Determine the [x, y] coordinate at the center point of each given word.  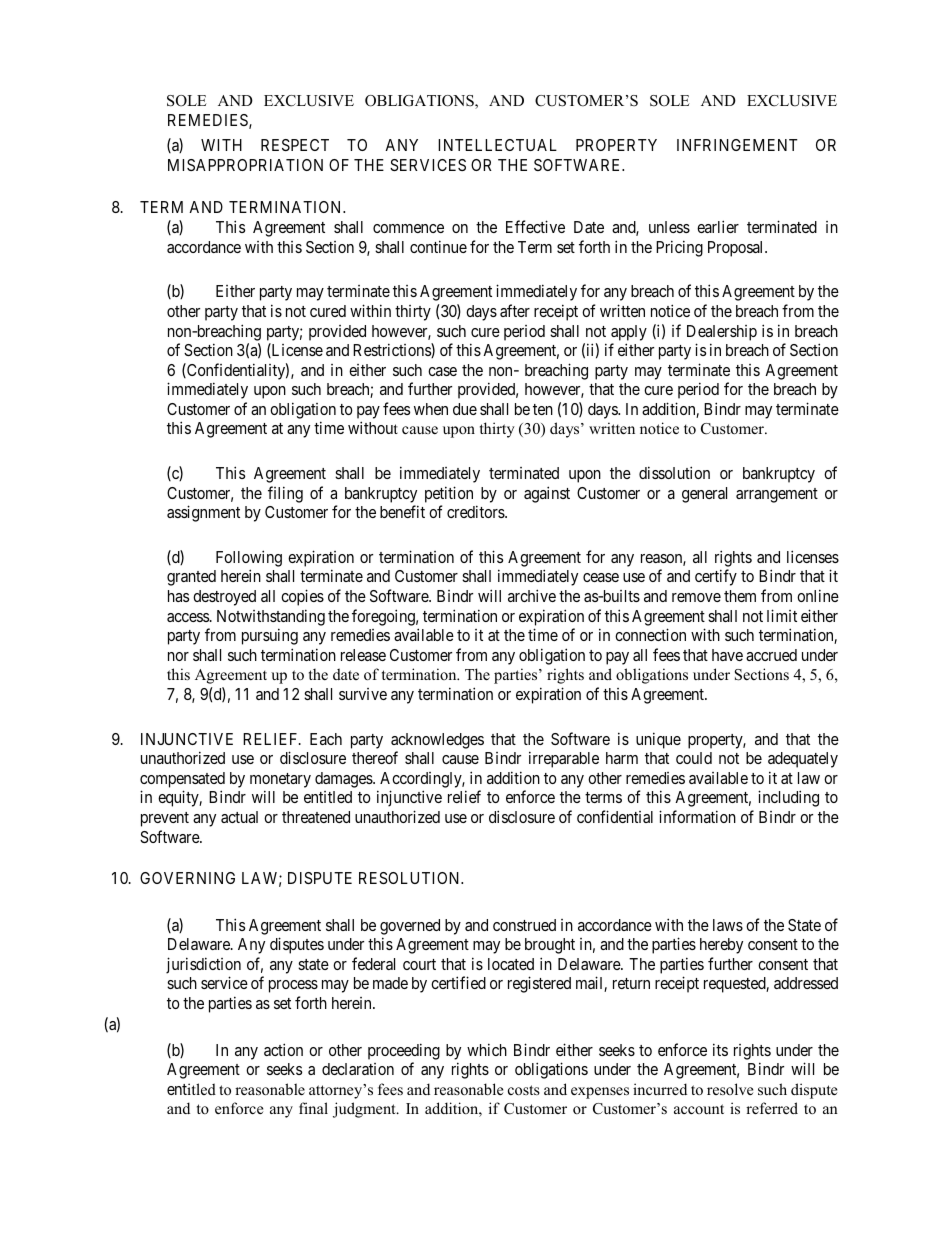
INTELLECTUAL [497, 145]
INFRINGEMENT [737, 145]
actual [239, 817]
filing [285, 494]
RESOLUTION [411, 878]
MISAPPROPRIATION [245, 165]
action [283, 1049]
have [727, 655]
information [697, 816]
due [465, 409]
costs [524, 1090]
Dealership [722, 333]
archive [532, 595]
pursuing [270, 636]
